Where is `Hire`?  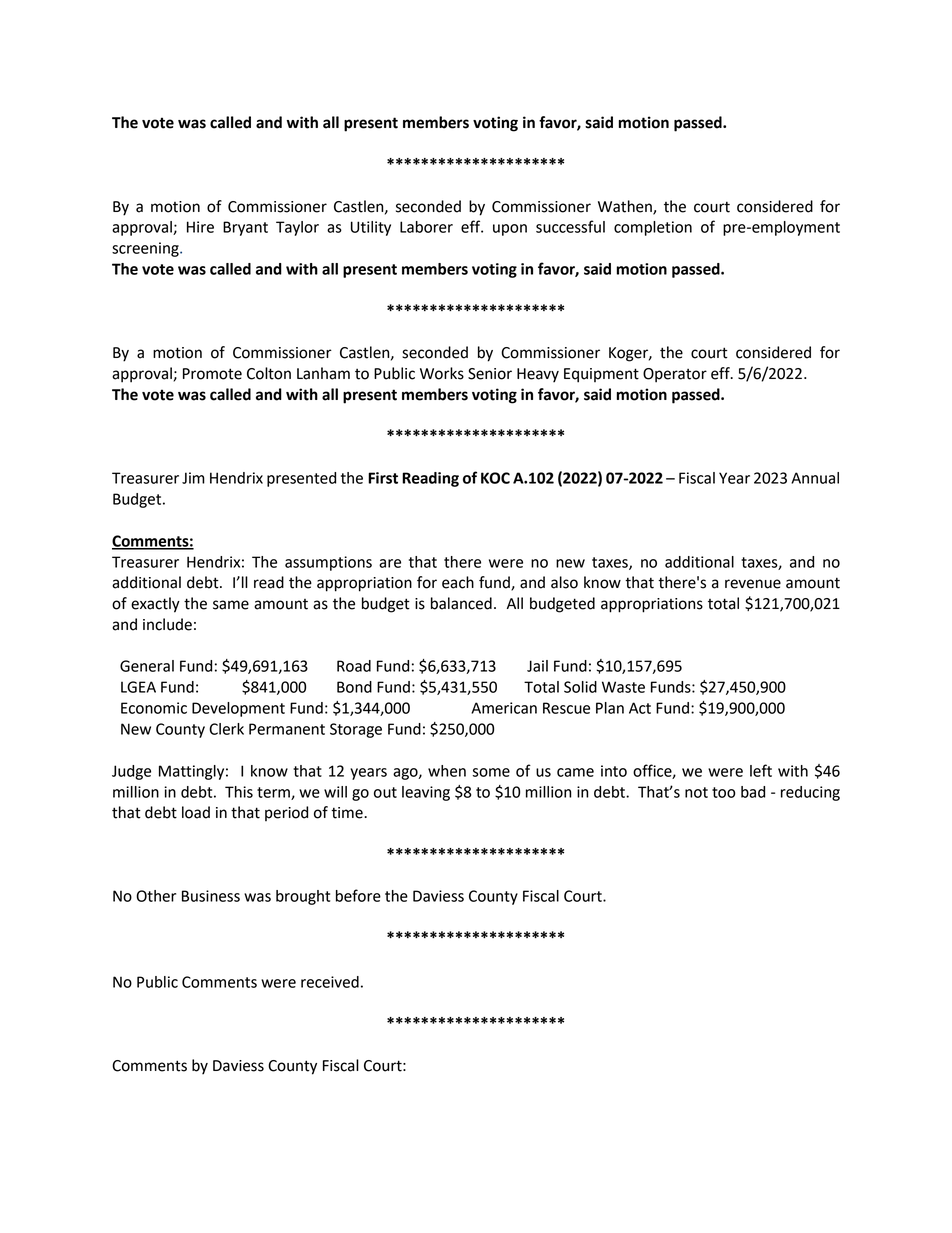 Hire is located at coordinates (200, 227).
